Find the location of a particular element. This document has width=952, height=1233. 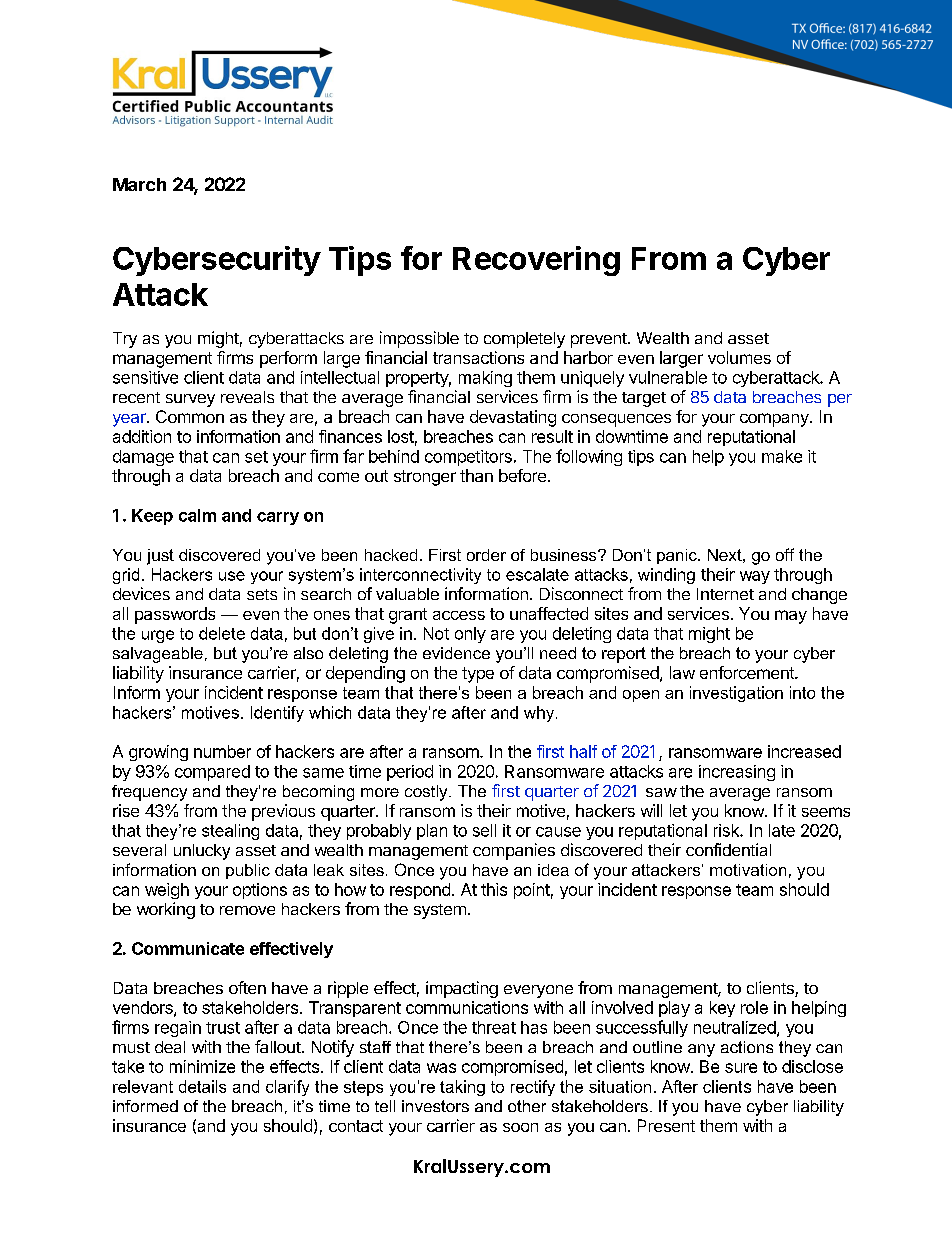

delete is located at coordinates (222, 633).
